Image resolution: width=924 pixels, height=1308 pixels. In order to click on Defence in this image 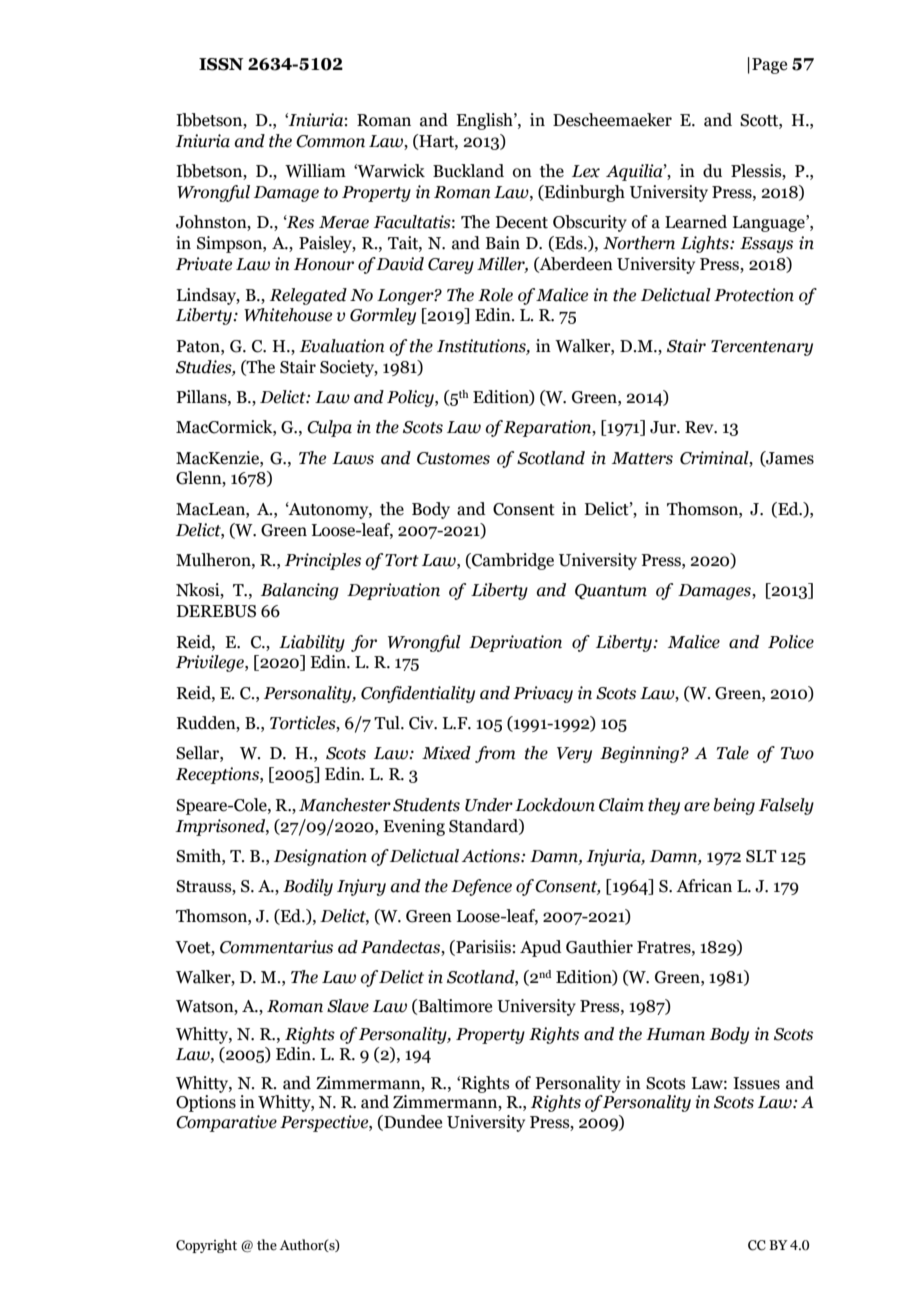, I will do `click(481, 887)`.
